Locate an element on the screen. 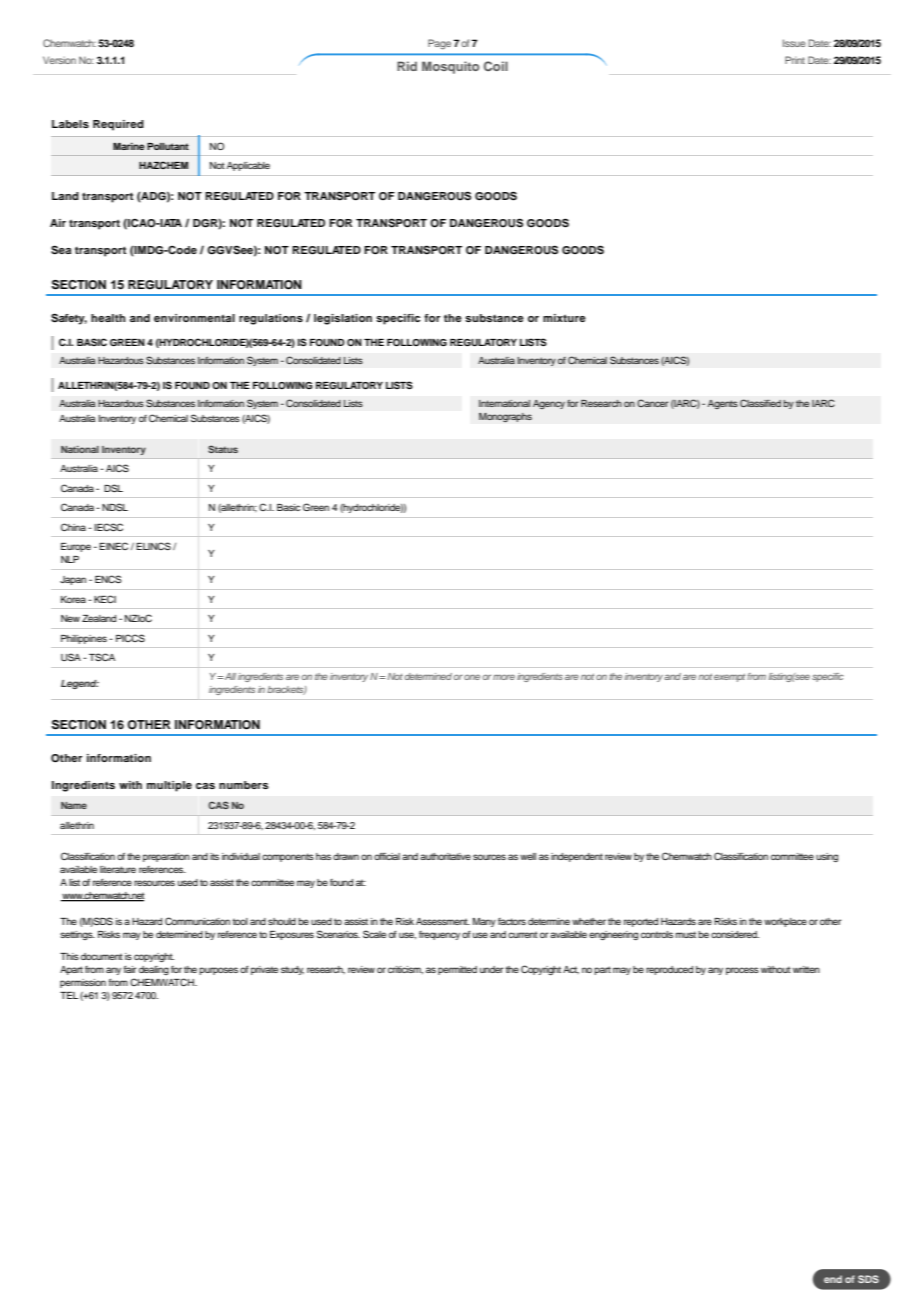 The height and width of the screenshot is (1308, 924). environmental is located at coordinates (194, 318).
